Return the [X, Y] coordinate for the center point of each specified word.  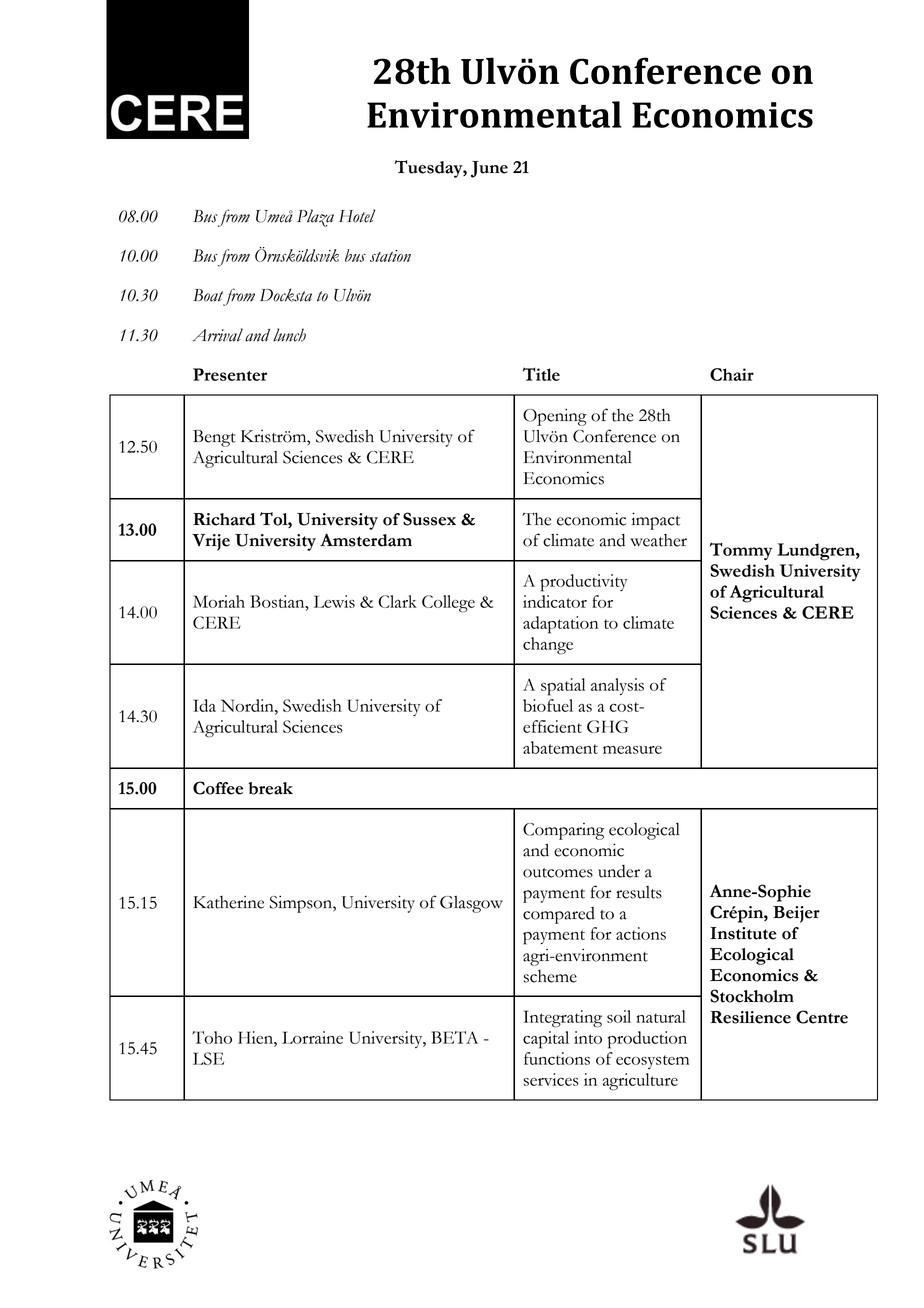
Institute [743, 933]
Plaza [315, 218]
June [489, 169]
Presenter [230, 374]
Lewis [334, 601]
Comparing [563, 831]
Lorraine [312, 1037]
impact [655, 521]
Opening [555, 417]
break [271, 788]
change [548, 646]
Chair [732, 374]
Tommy [741, 551]
